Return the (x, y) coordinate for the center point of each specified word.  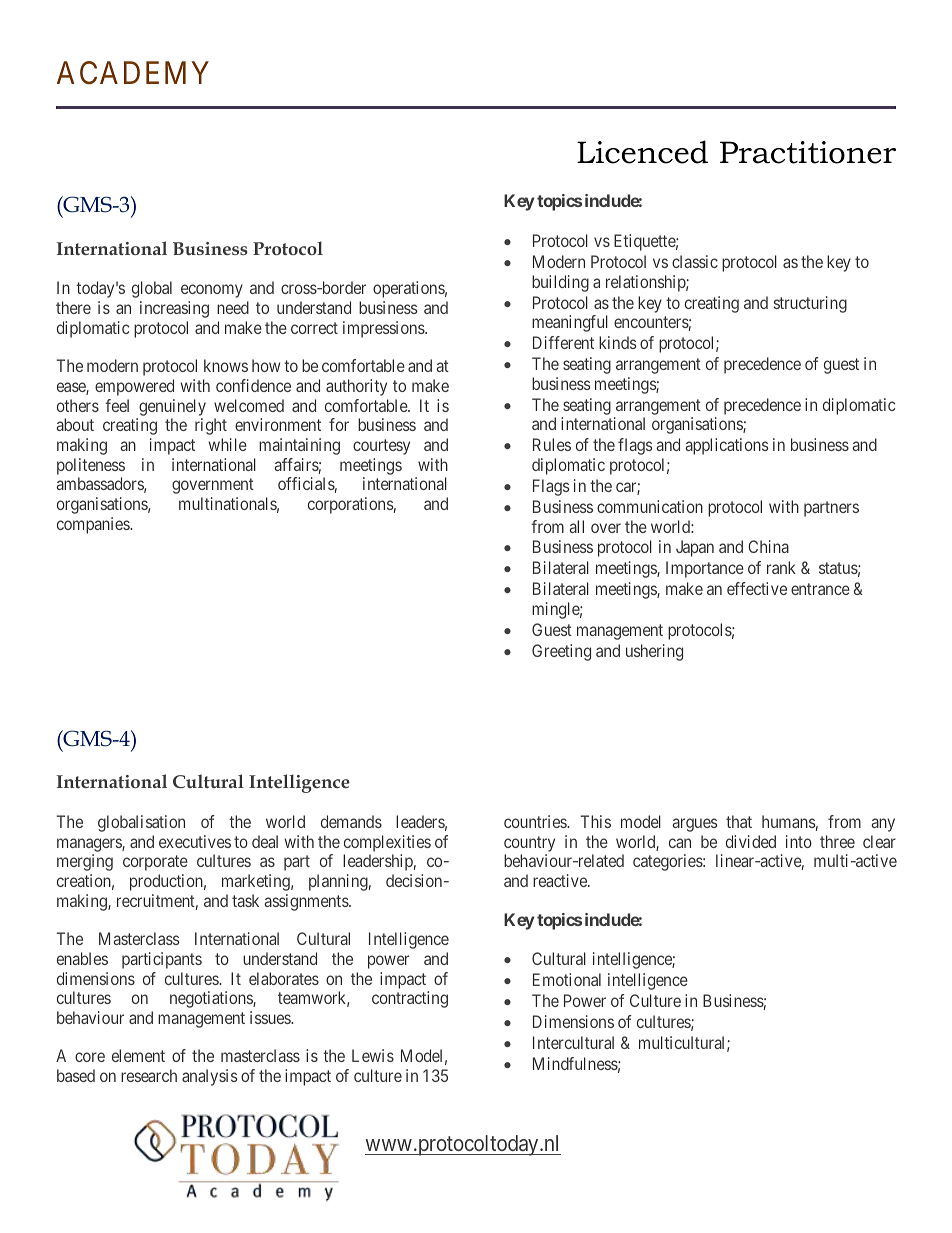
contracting (410, 999)
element (138, 1055)
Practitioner (808, 152)
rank (781, 567)
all (576, 526)
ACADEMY (133, 73)
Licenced (642, 152)
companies (94, 525)
